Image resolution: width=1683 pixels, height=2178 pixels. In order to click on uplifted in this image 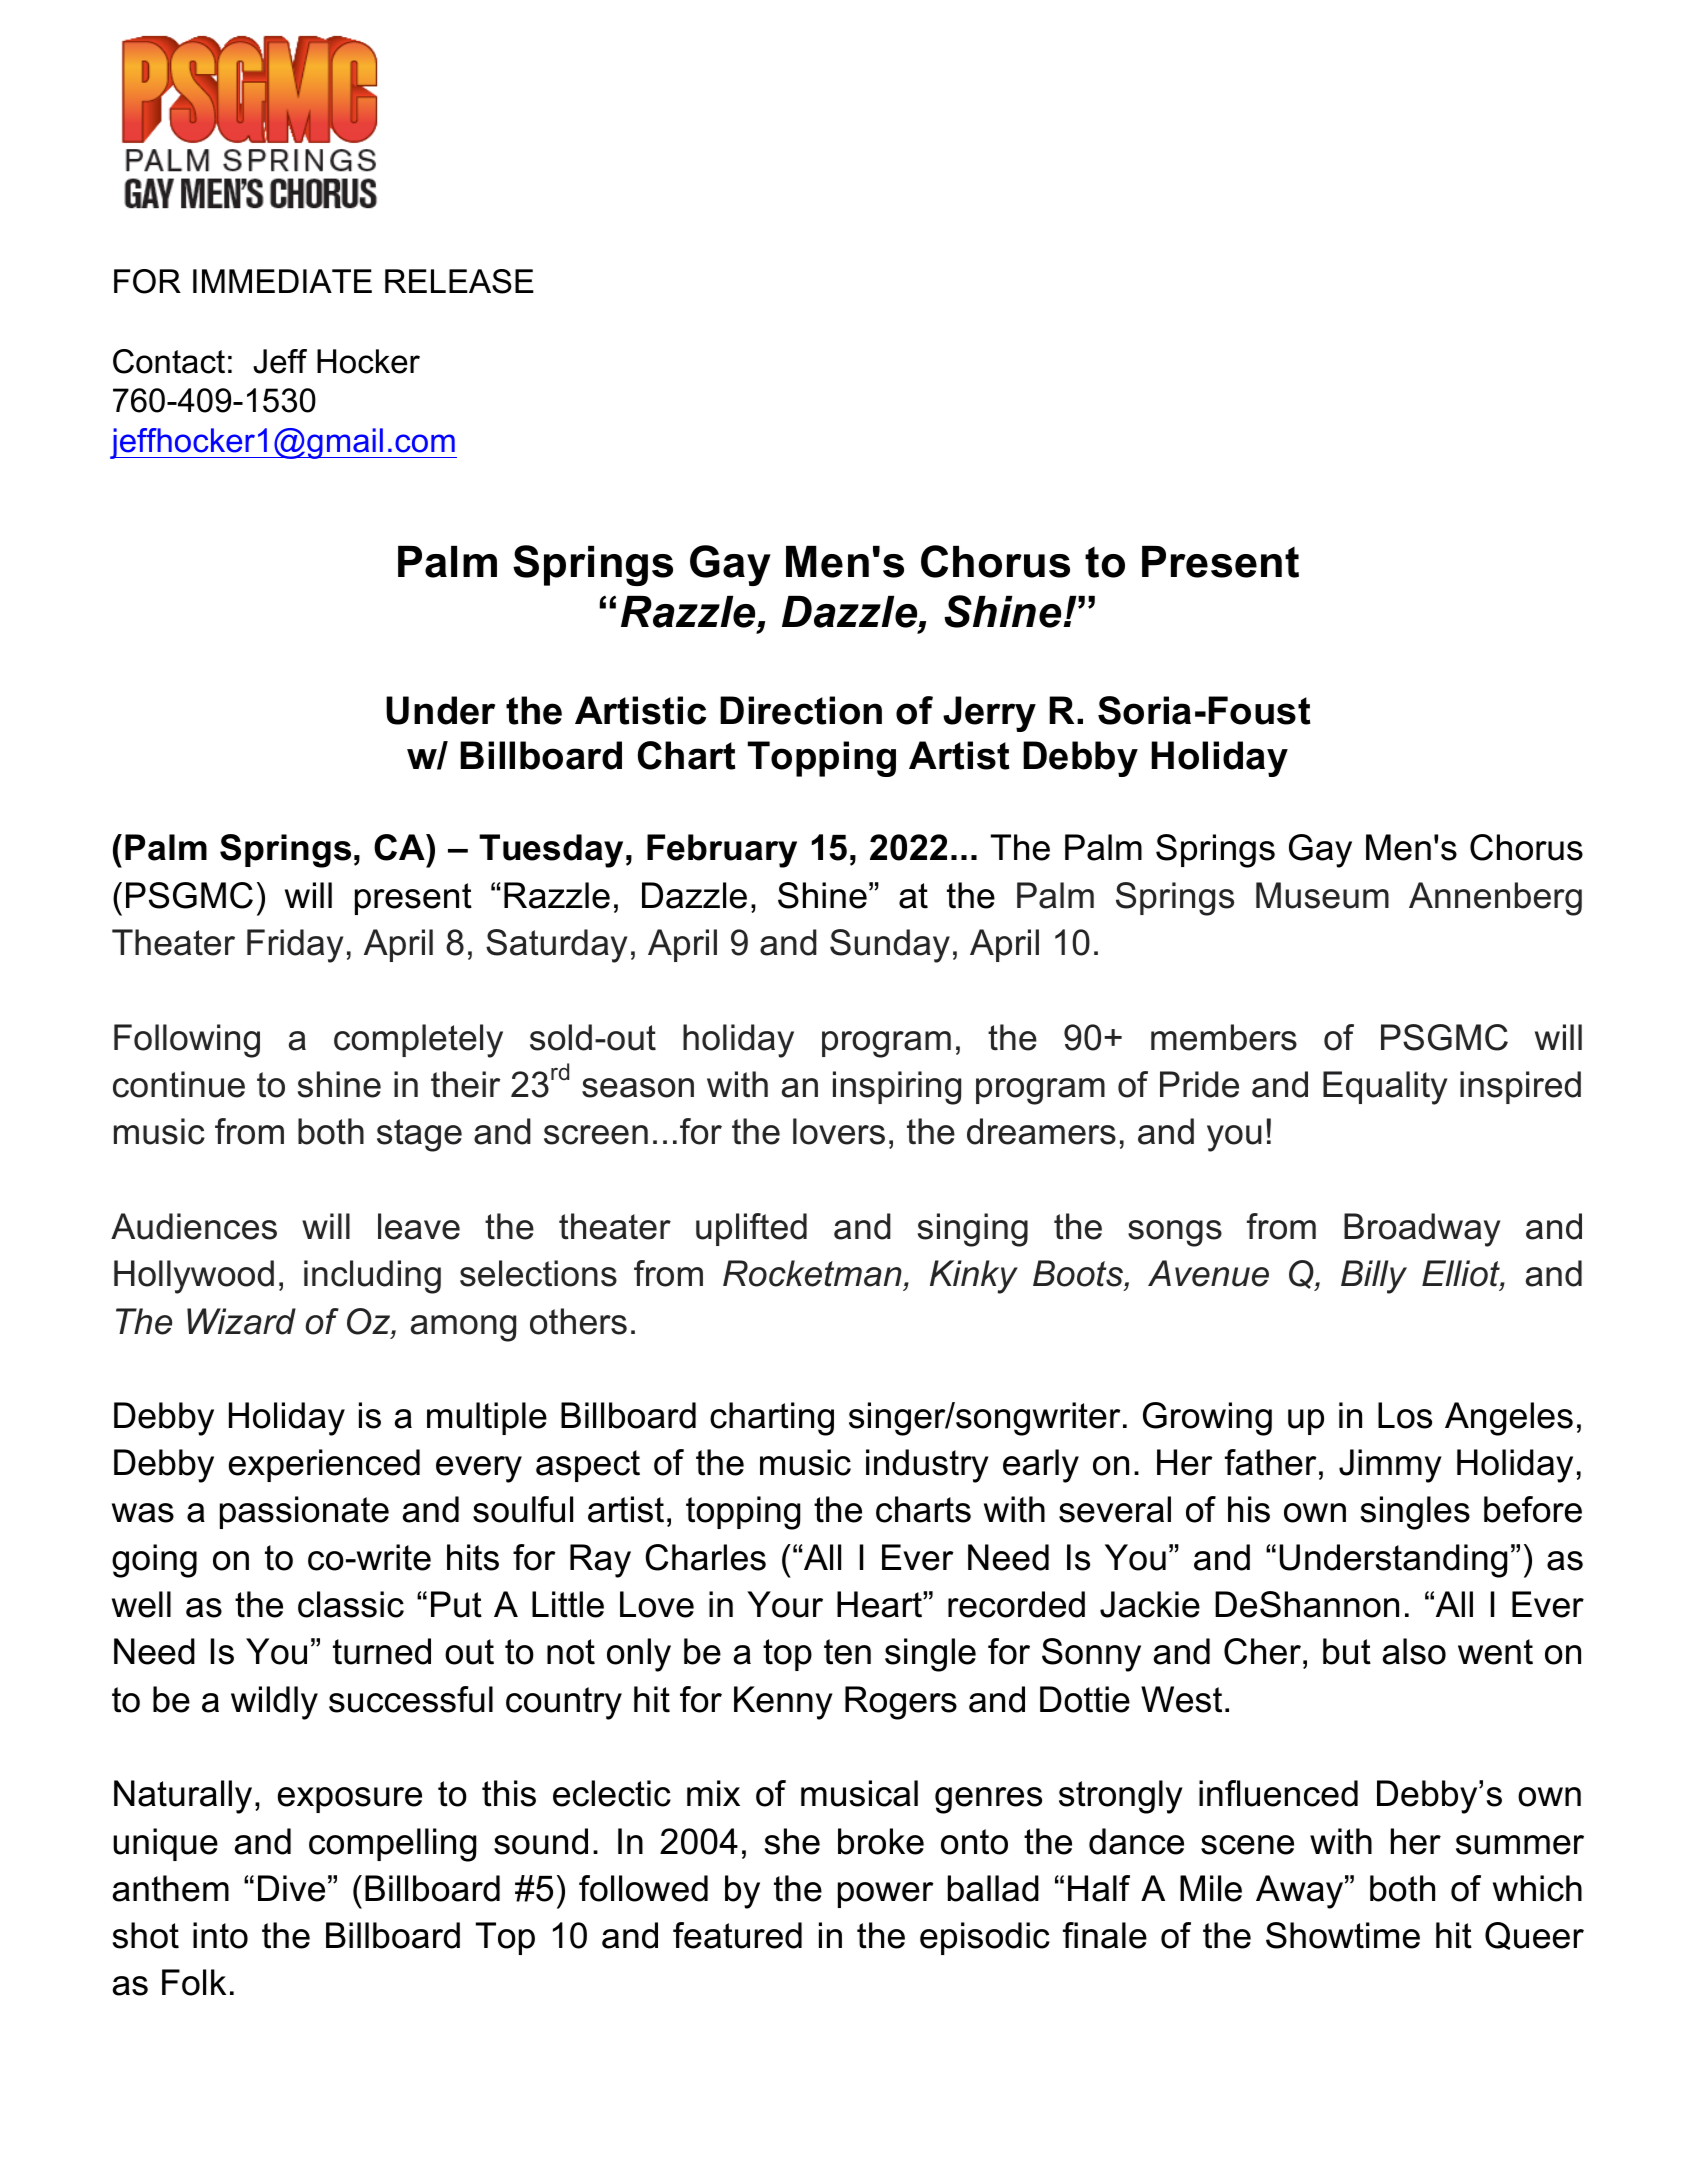, I will do `click(751, 1229)`.
